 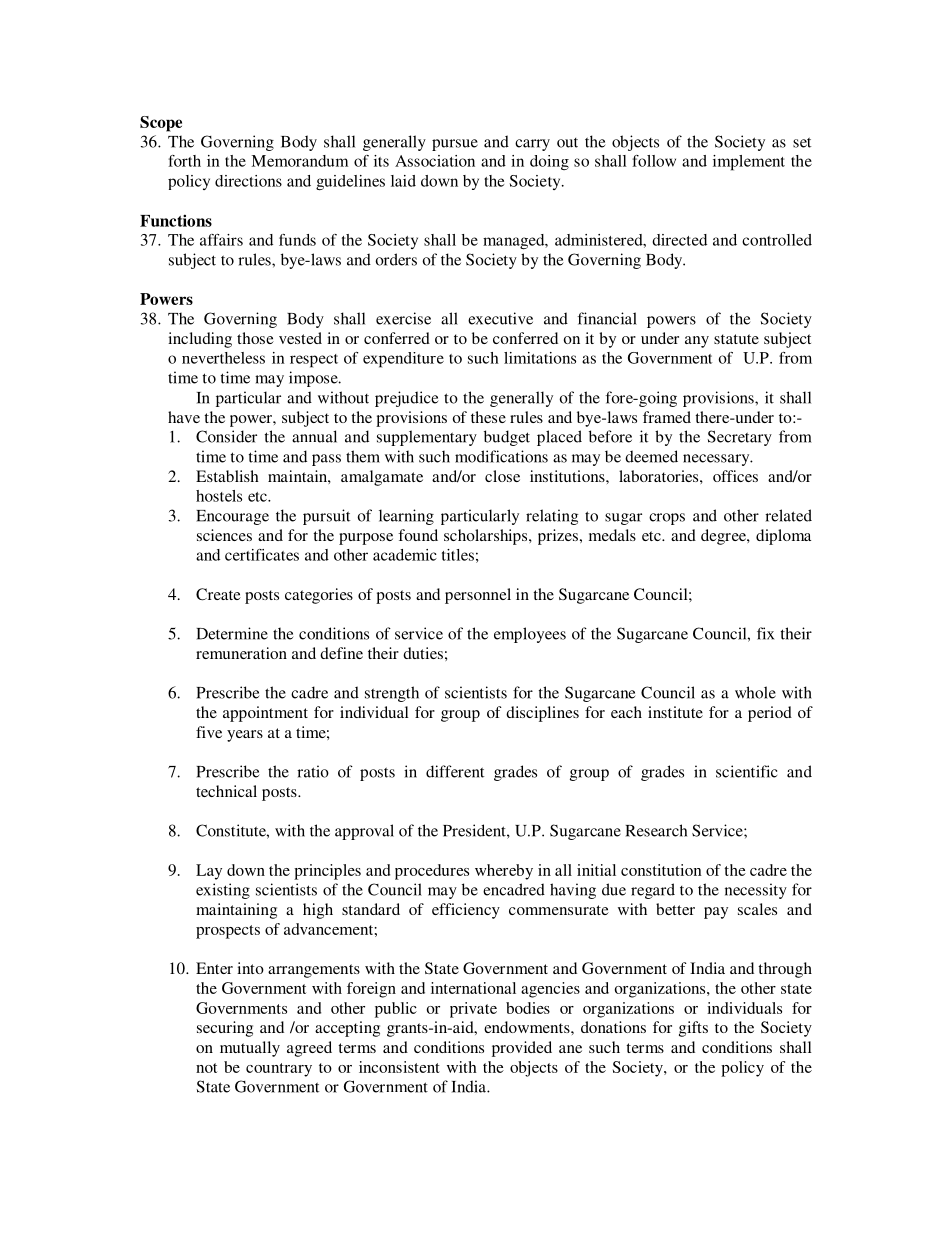 What do you see at coordinates (455, 145) in the screenshot?
I see `pursue` at bounding box center [455, 145].
